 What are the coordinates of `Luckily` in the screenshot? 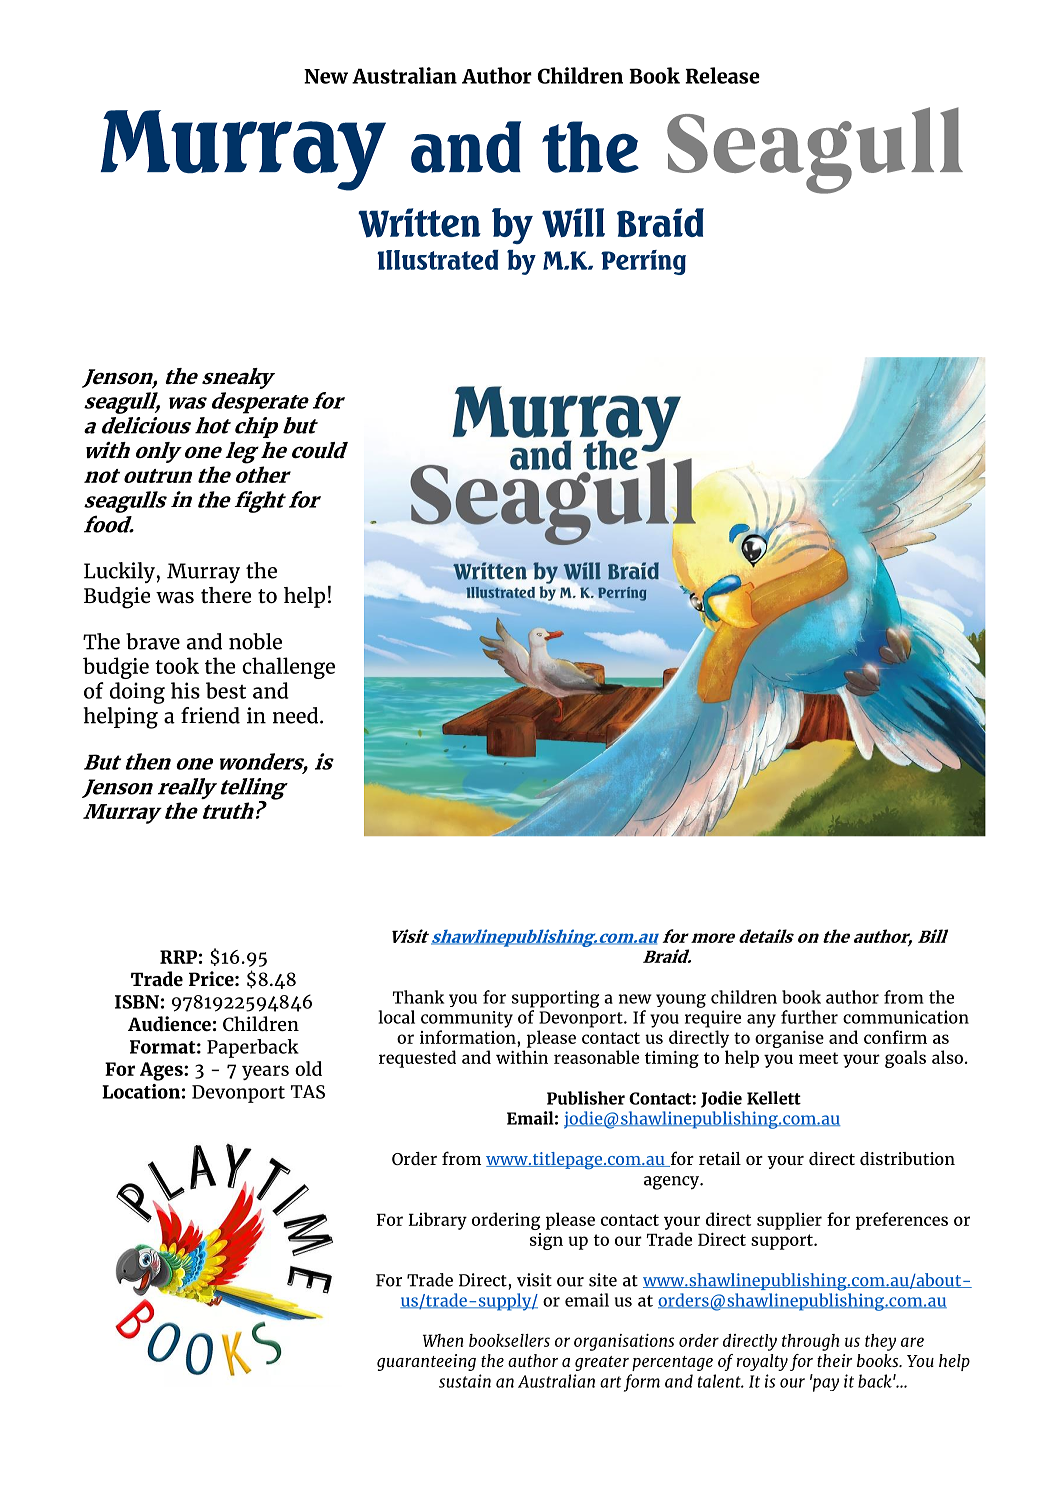 It's located at (119, 572).
